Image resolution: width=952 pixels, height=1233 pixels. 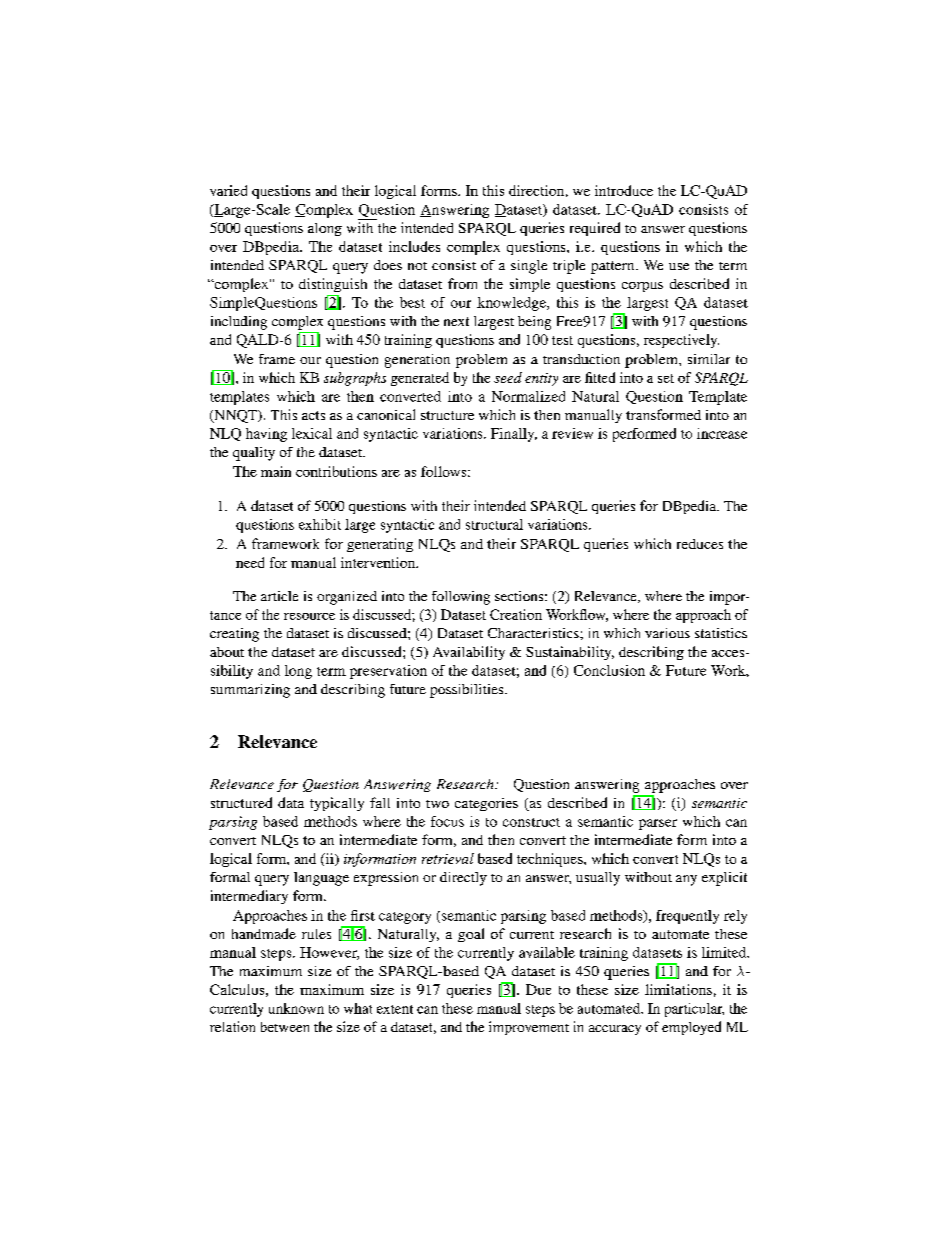 I want to click on unknown, so click(x=296, y=1008).
